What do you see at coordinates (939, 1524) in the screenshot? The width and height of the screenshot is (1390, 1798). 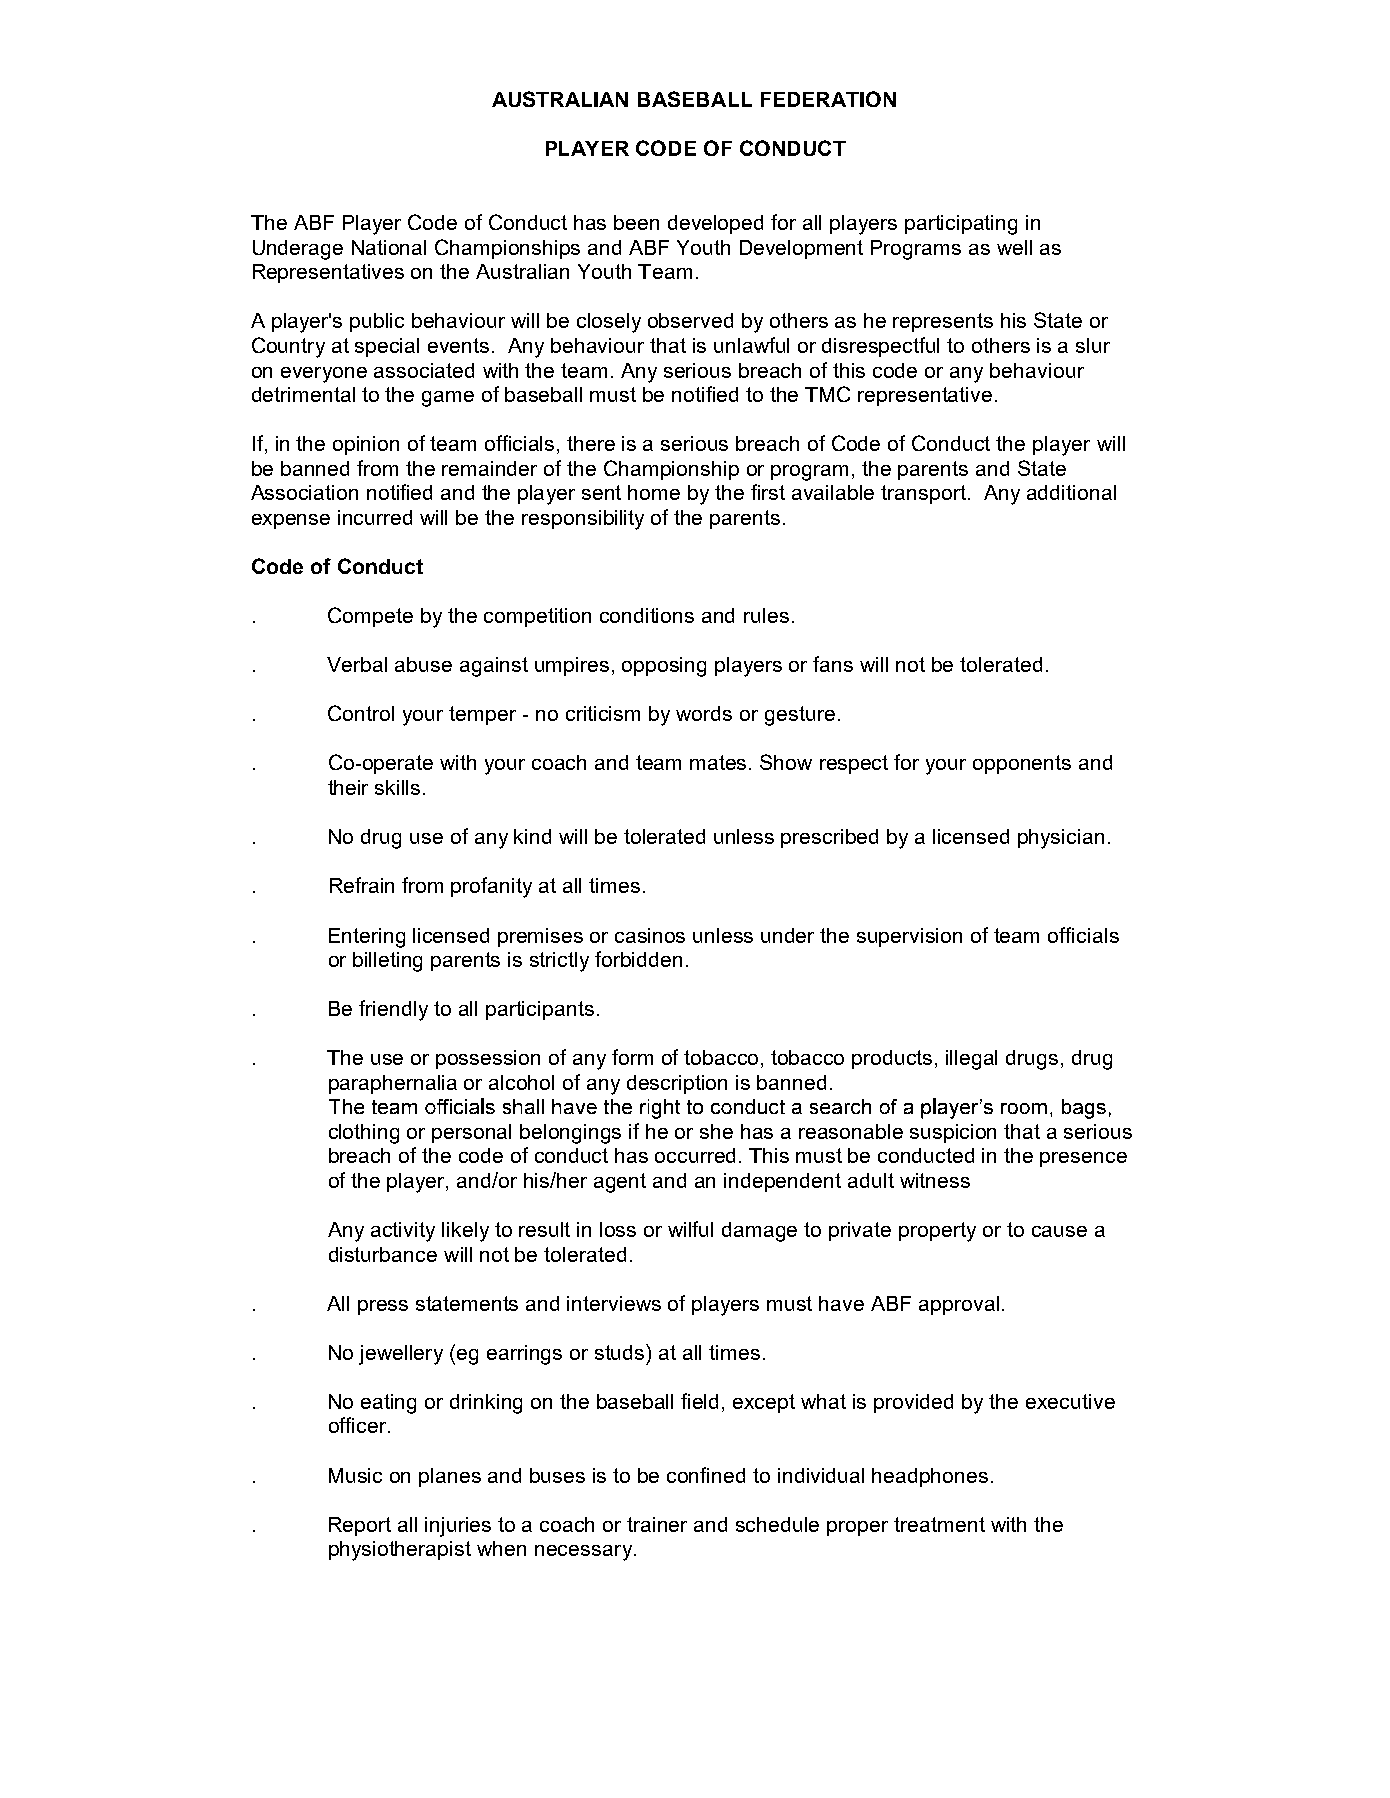 I see `treatment` at bounding box center [939, 1524].
